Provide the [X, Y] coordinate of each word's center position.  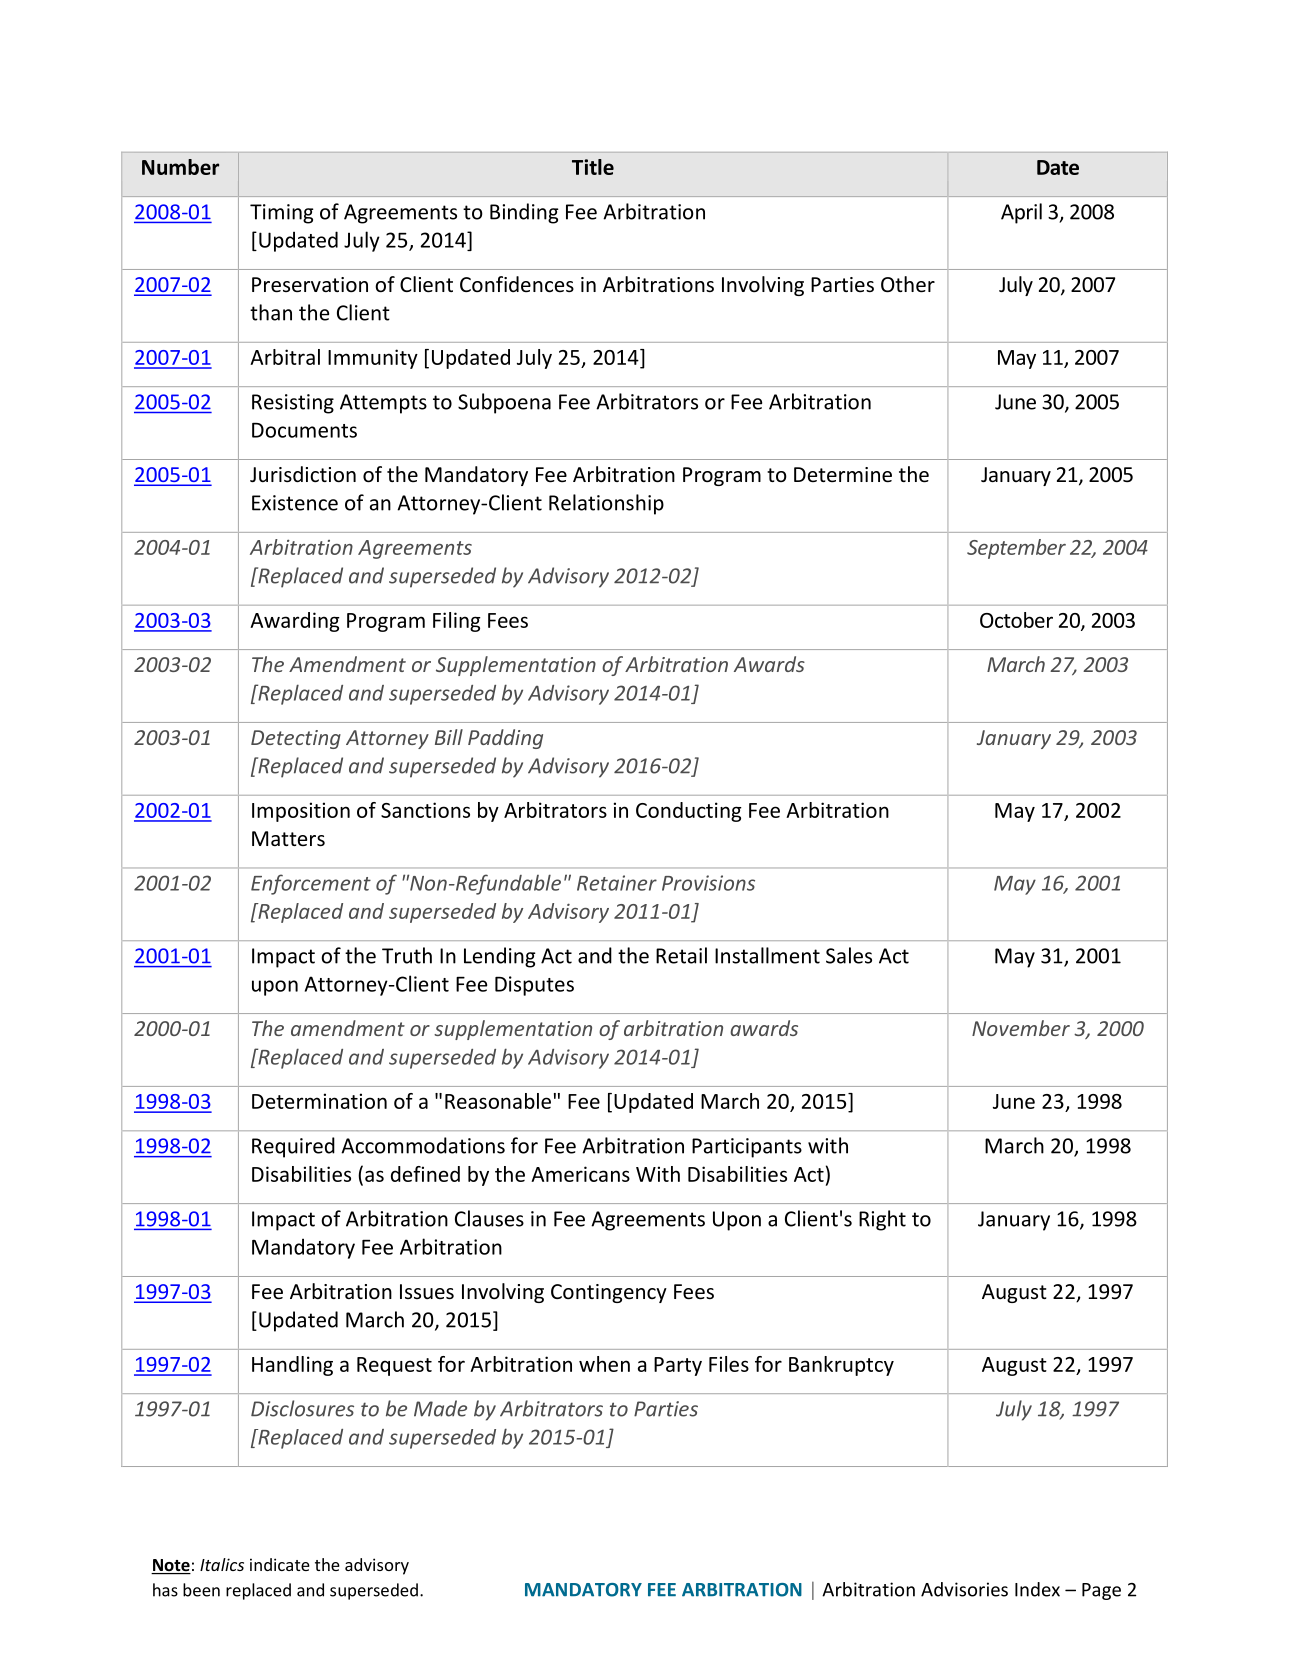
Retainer [617, 883]
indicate [280, 1564]
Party [678, 1366]
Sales [849, 955]
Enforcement [311, 884]
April [1021, 213]
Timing [282, 214]
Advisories [964, 1589]
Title [593, 167]
